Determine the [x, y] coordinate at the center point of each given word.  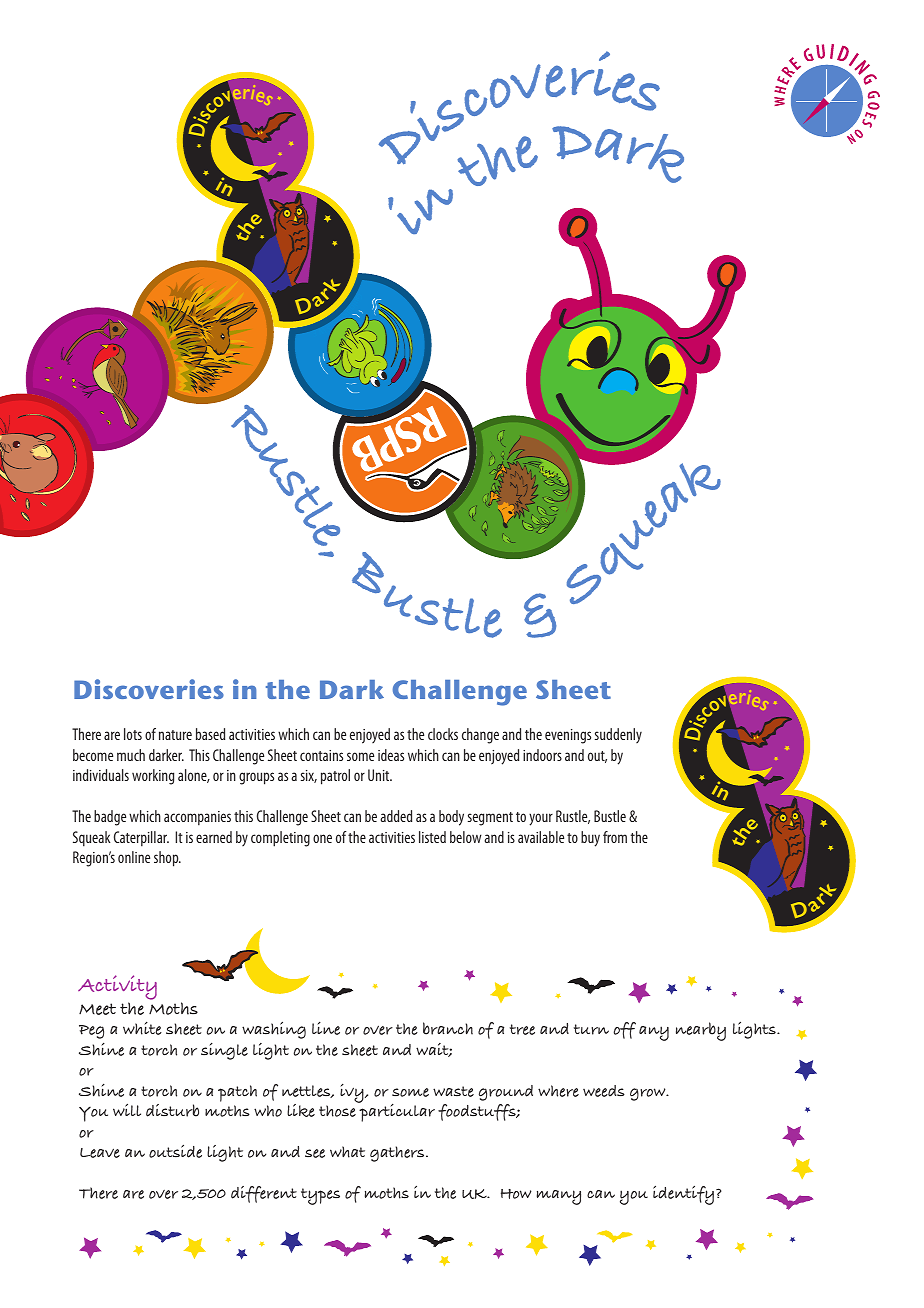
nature [175, 735]
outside [175, 1151]
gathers [398, 1154]
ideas [391, 755]
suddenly [618, 735]
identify [685, 1195]
